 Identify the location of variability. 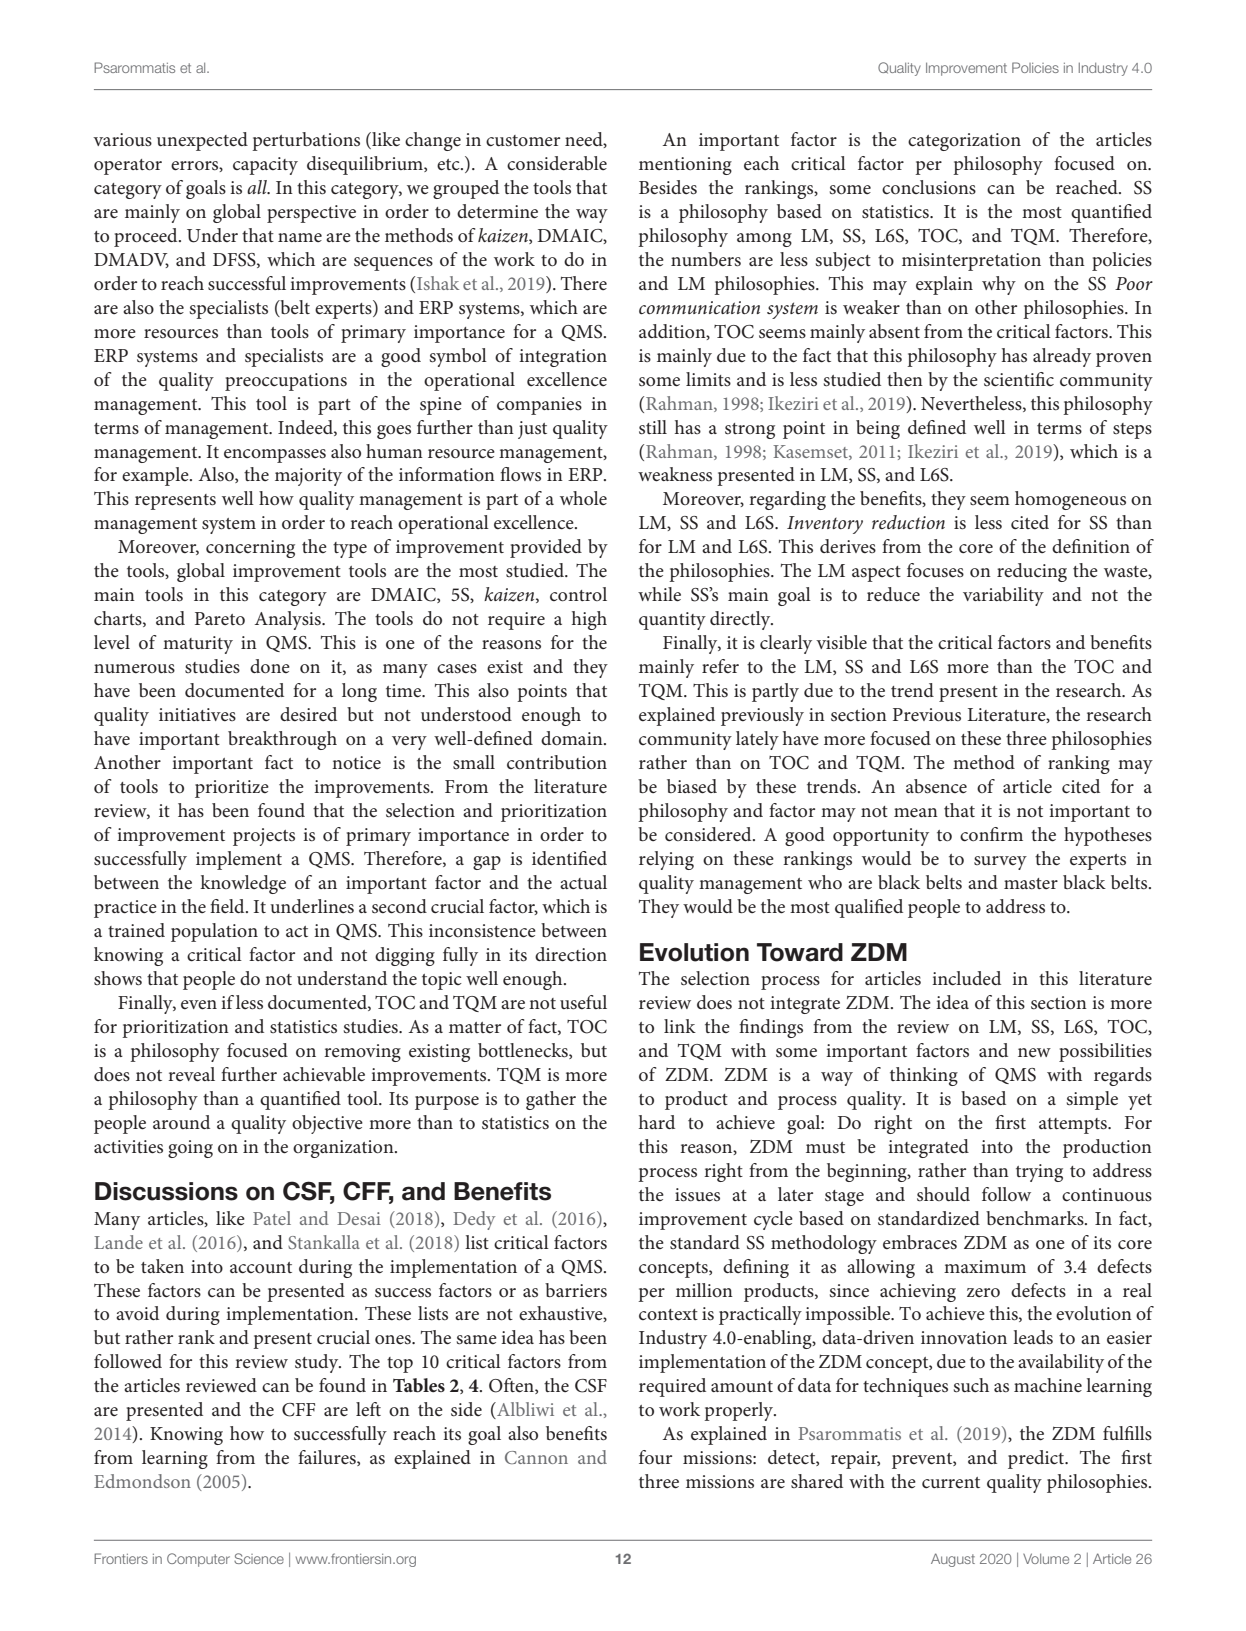
(1003, 596).
